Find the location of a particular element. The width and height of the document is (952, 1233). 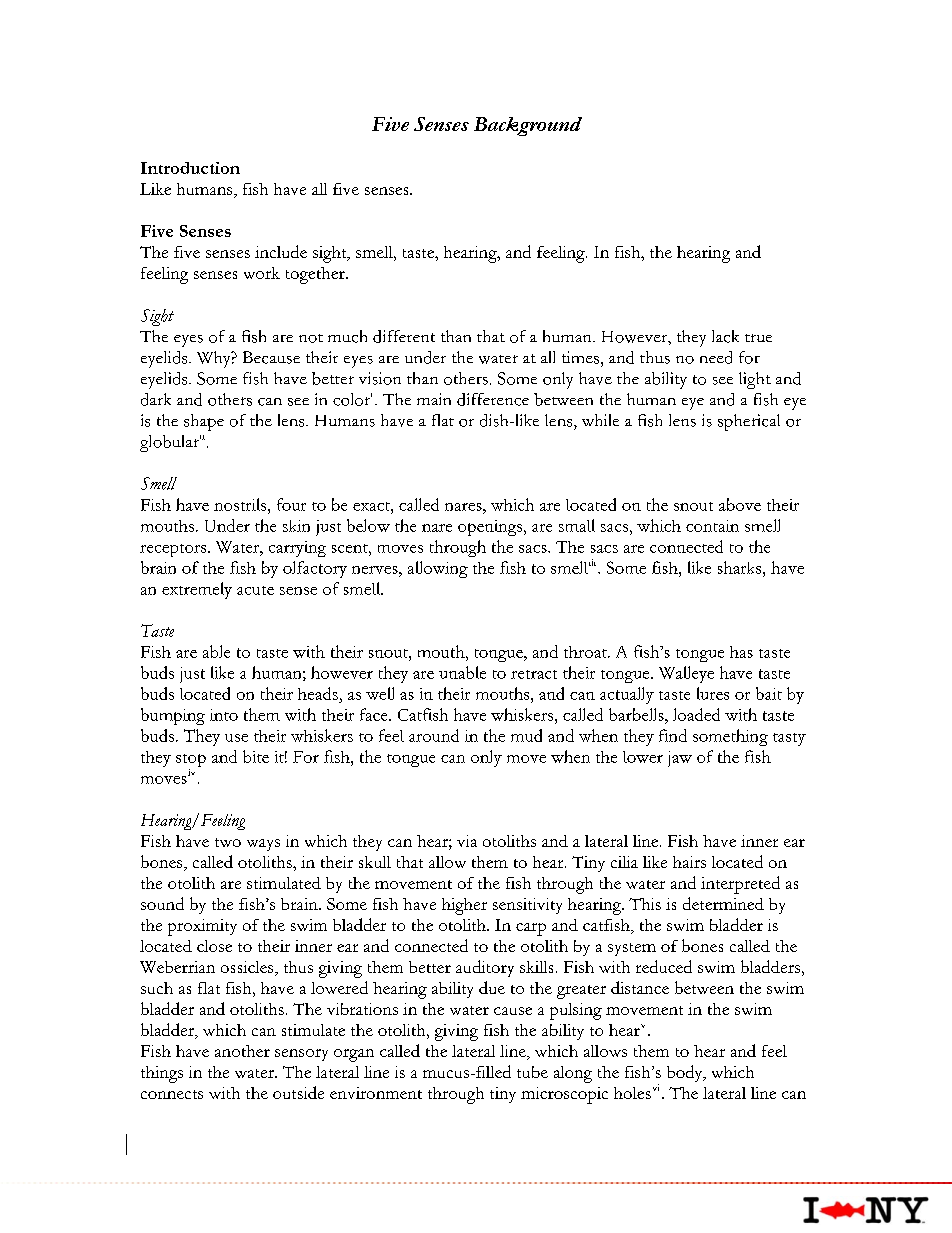

acute is located at coordinates (255, 590).
